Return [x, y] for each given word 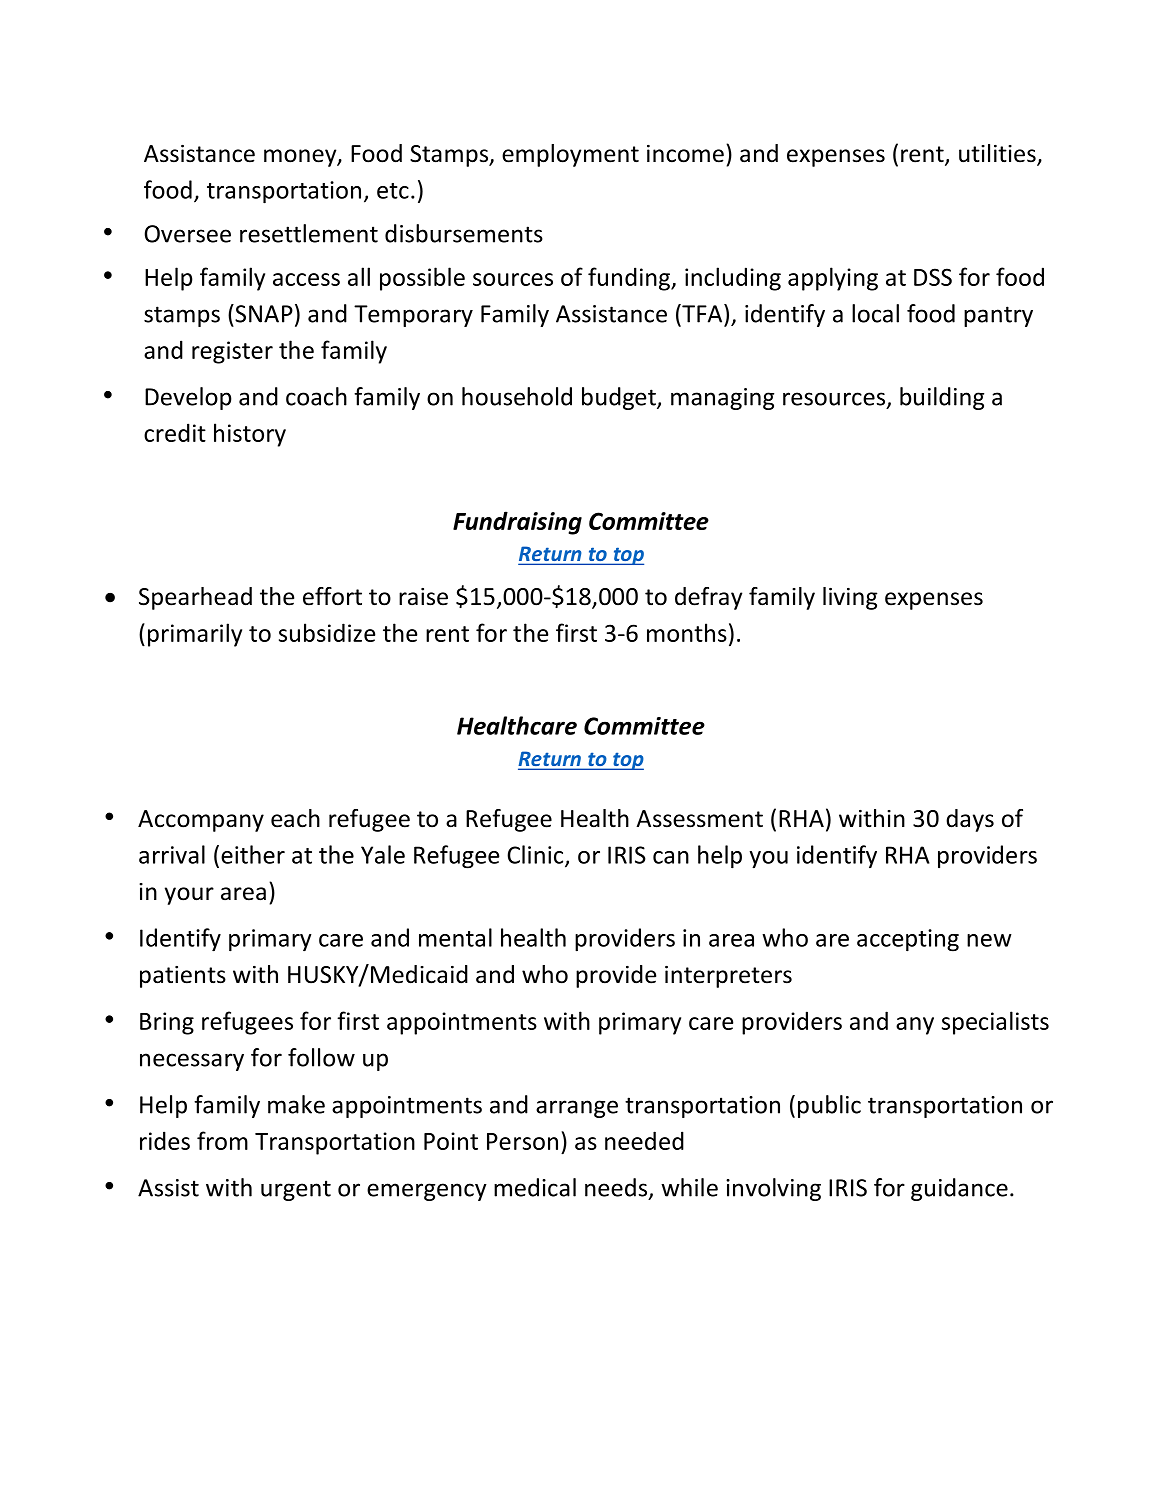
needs [617, 1188]
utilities [998, 154]
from [222, 1140]
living [850, 598]
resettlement [309, 233]
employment [570, 155]
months [687, 632]
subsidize [327, 632]
